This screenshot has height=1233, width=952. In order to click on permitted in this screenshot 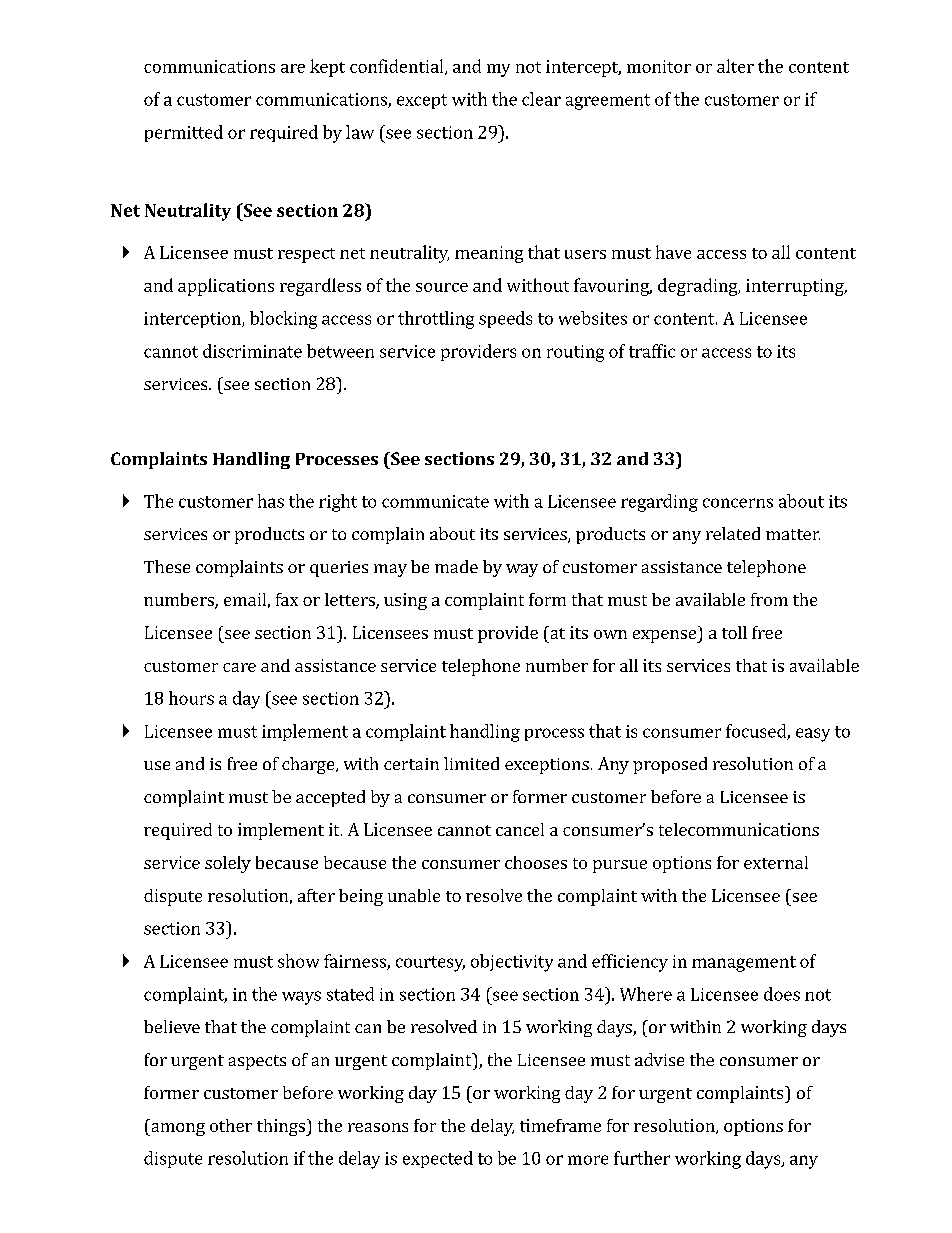, I will do `click(184, 133)`.
